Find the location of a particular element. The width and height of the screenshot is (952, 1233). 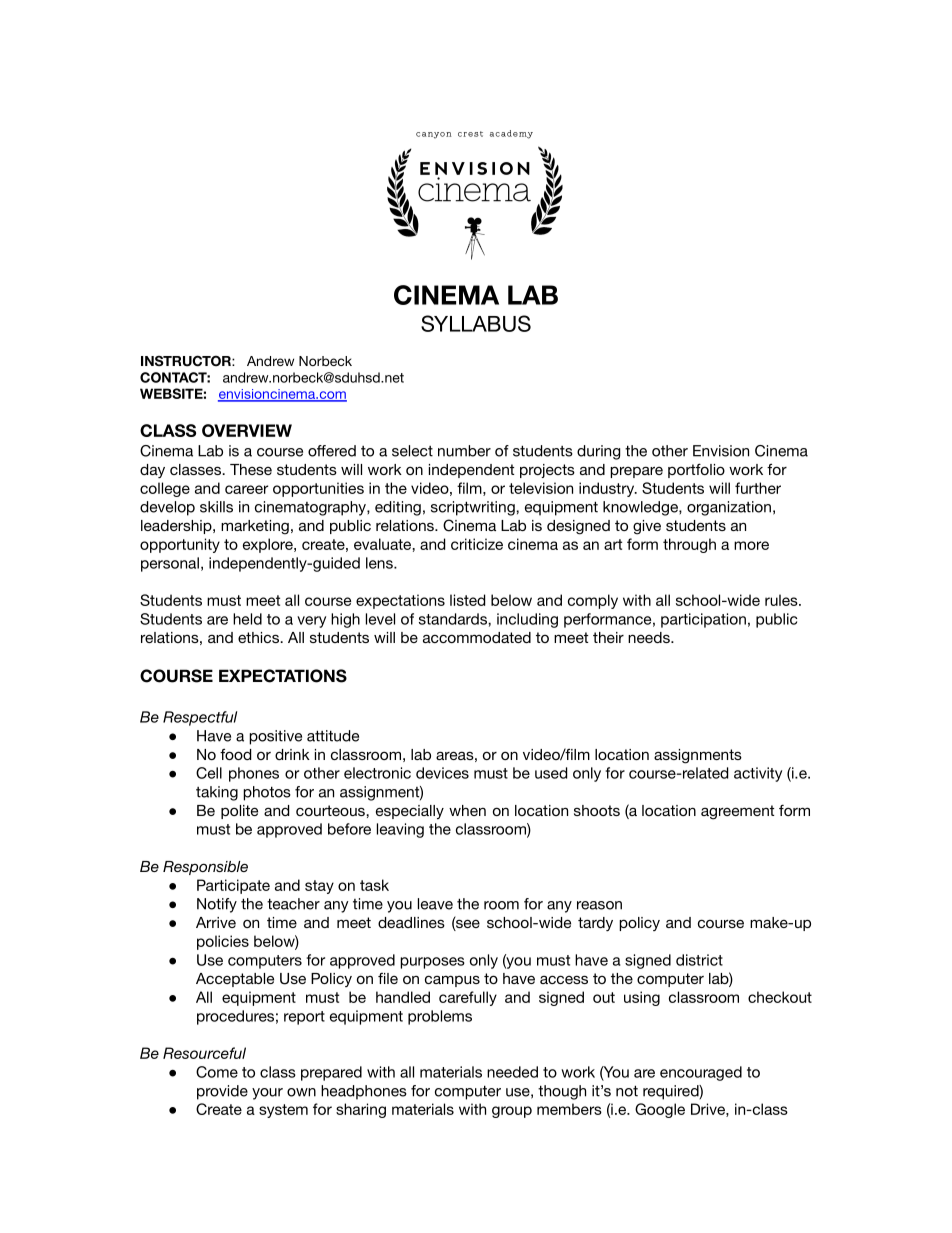

INSTRUCTOR is located at coordinates (187, 361).
